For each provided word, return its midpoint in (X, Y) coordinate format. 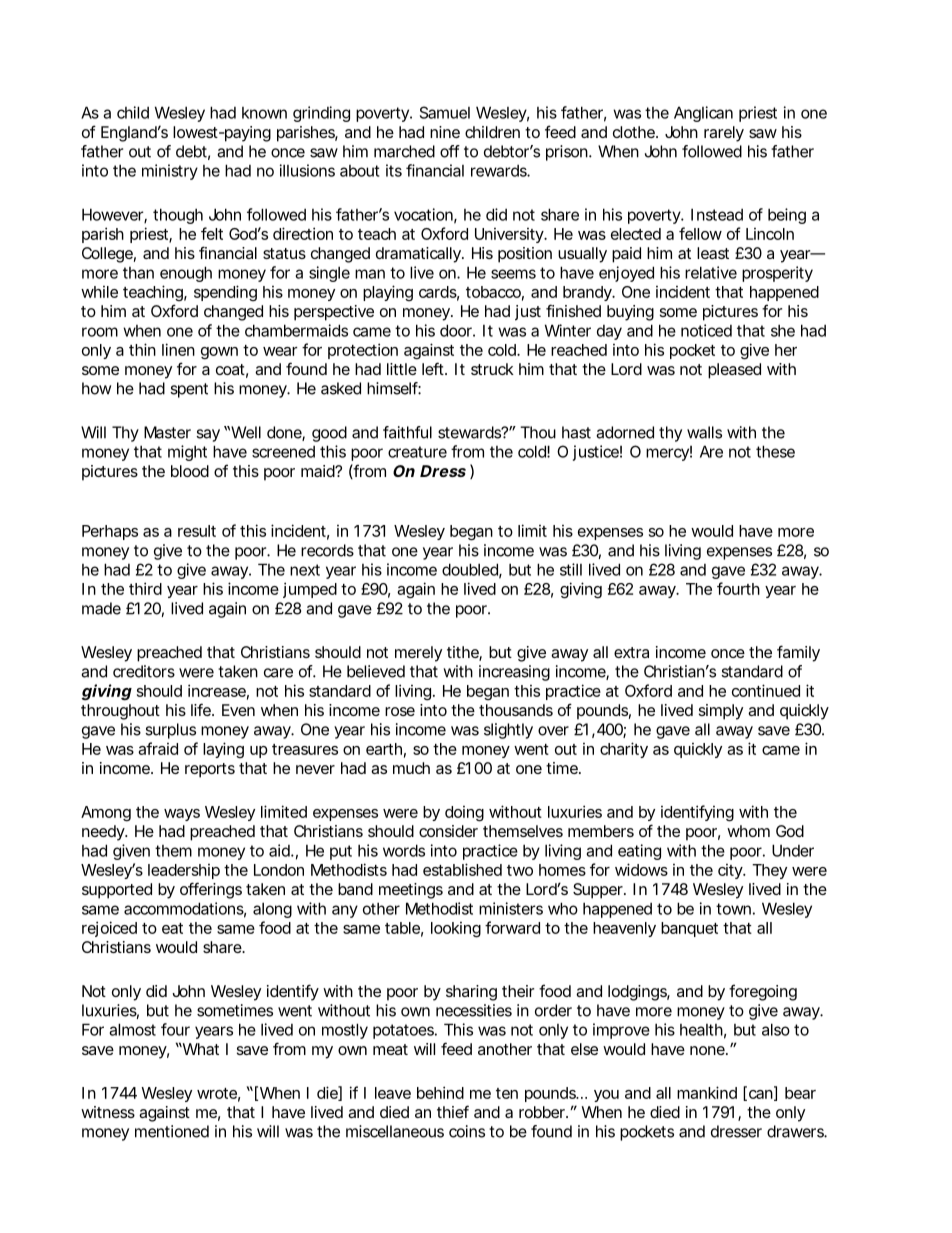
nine (445, 132)
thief (453, 1111)
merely (418, 654)
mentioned (172, 1131)
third (145, 588)
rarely (724, 134)
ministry (170, 172)
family (798, 653)
